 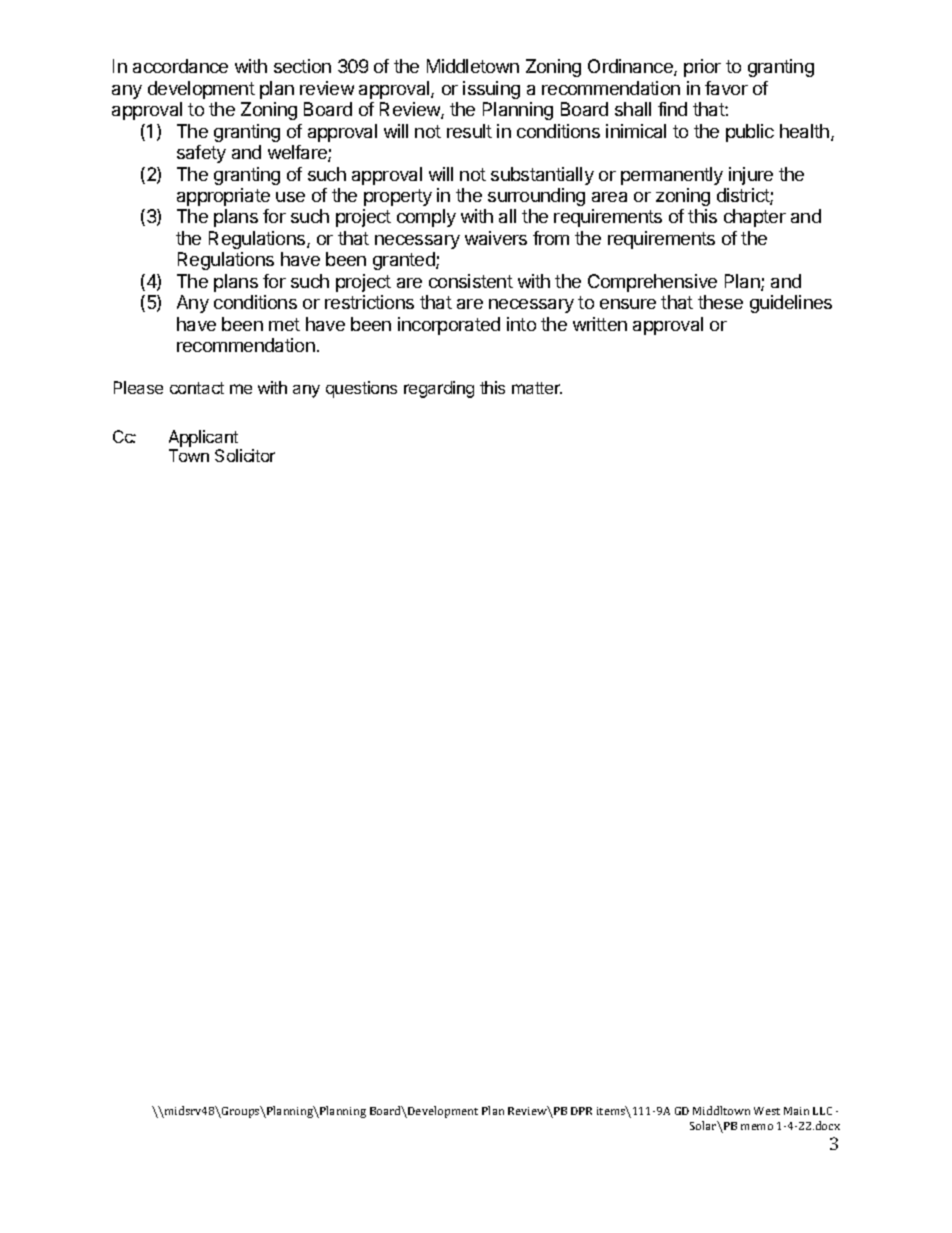 What do you see at coordinates (223, 197) in the screenshot?
I see `appropriate` at bounding box center [223, 197].
